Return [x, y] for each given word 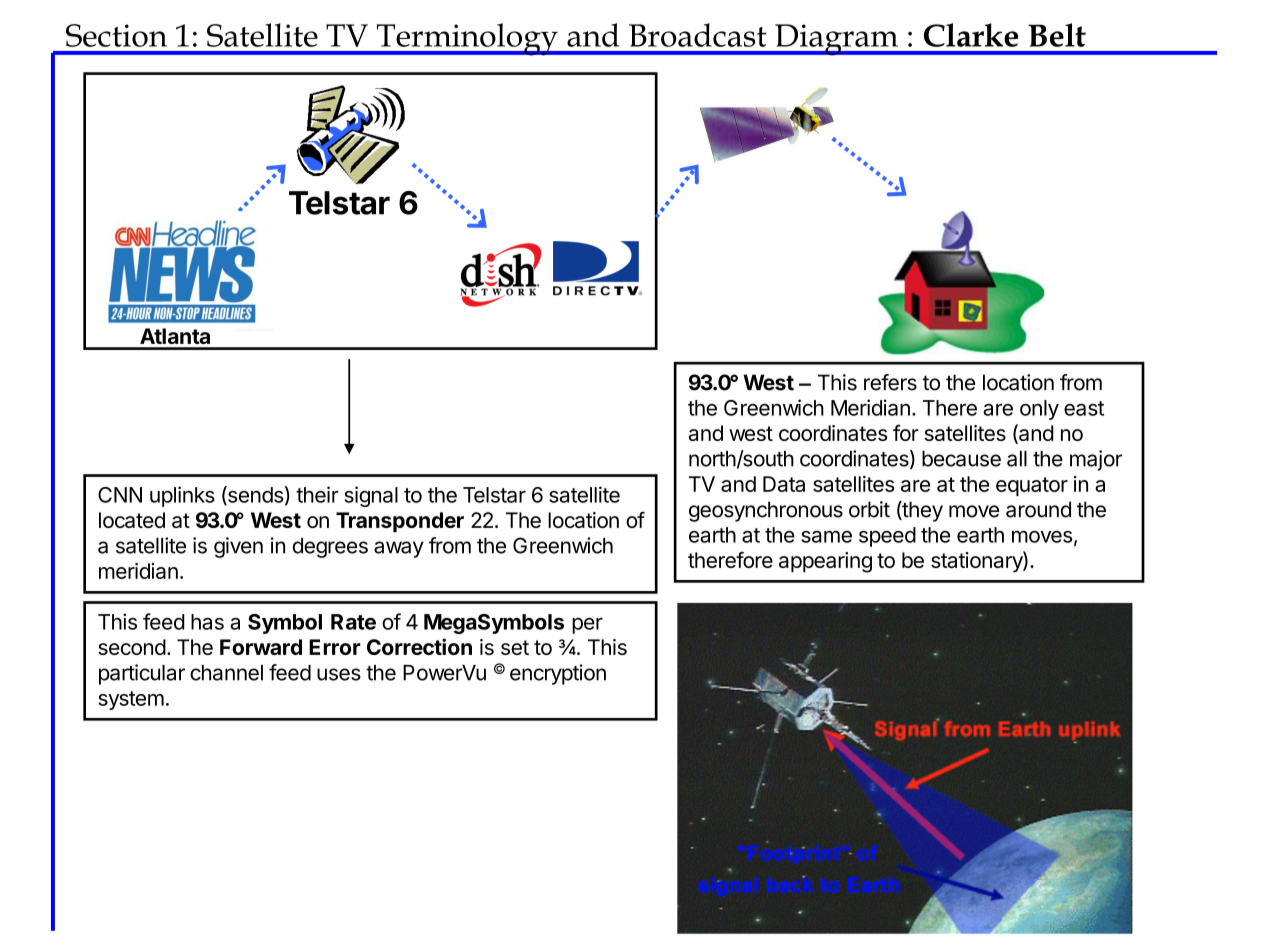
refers [890, 382]
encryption [558, 674]
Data [784, 484]
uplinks [182, 496]
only [1039, 410]
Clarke [971, 35]
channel [226, 673]
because [961, 459]
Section [116, 35]
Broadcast [698, 35]
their [317, 494]
